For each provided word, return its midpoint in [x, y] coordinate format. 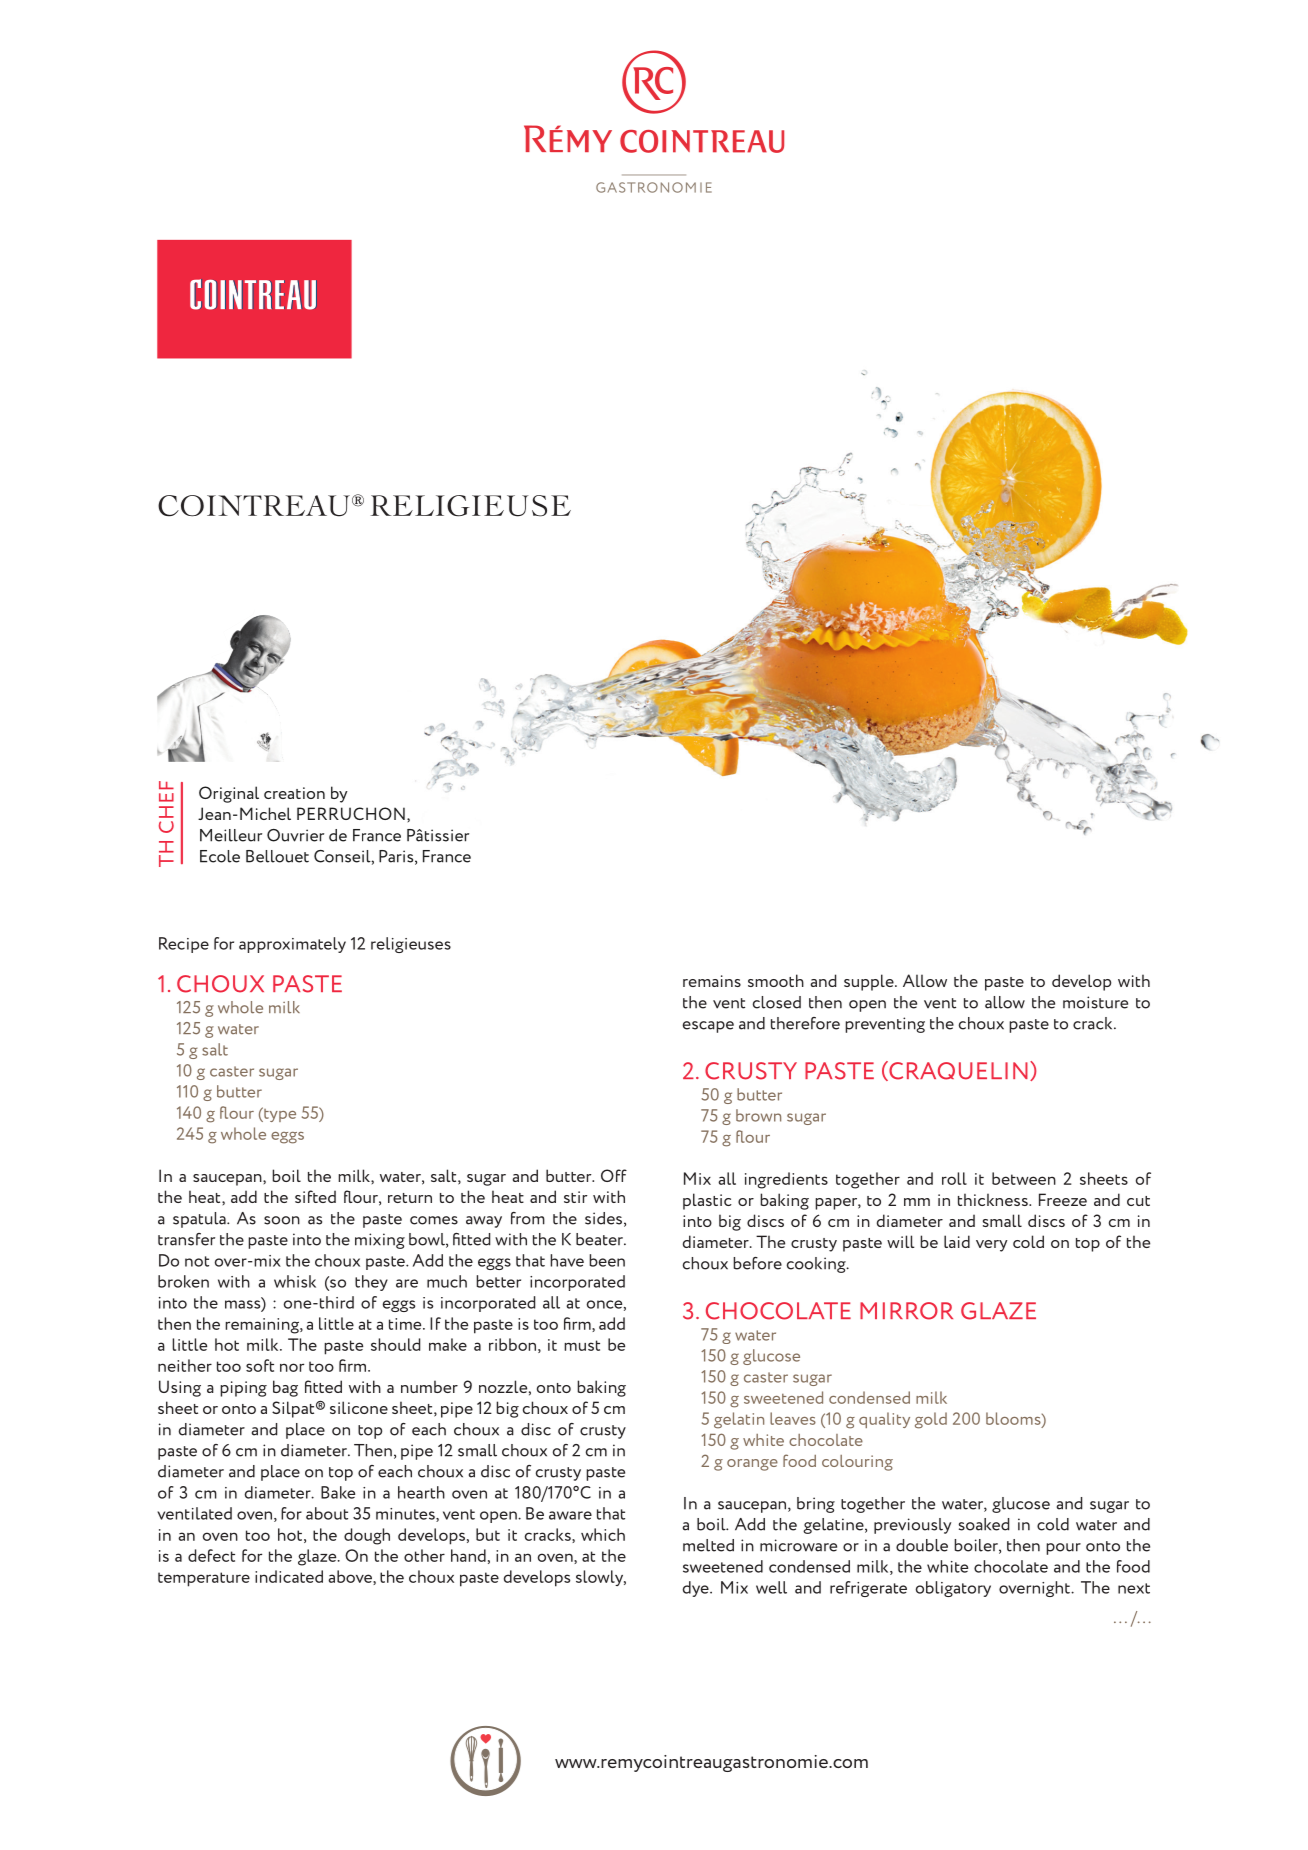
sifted [315, 1196]
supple [870, 982]
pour [1063, 1549]
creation [294, 793]
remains [712, 981]
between [1024, 1178]
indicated [289, 1576]
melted [708, 1545]
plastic [707, 1201]
